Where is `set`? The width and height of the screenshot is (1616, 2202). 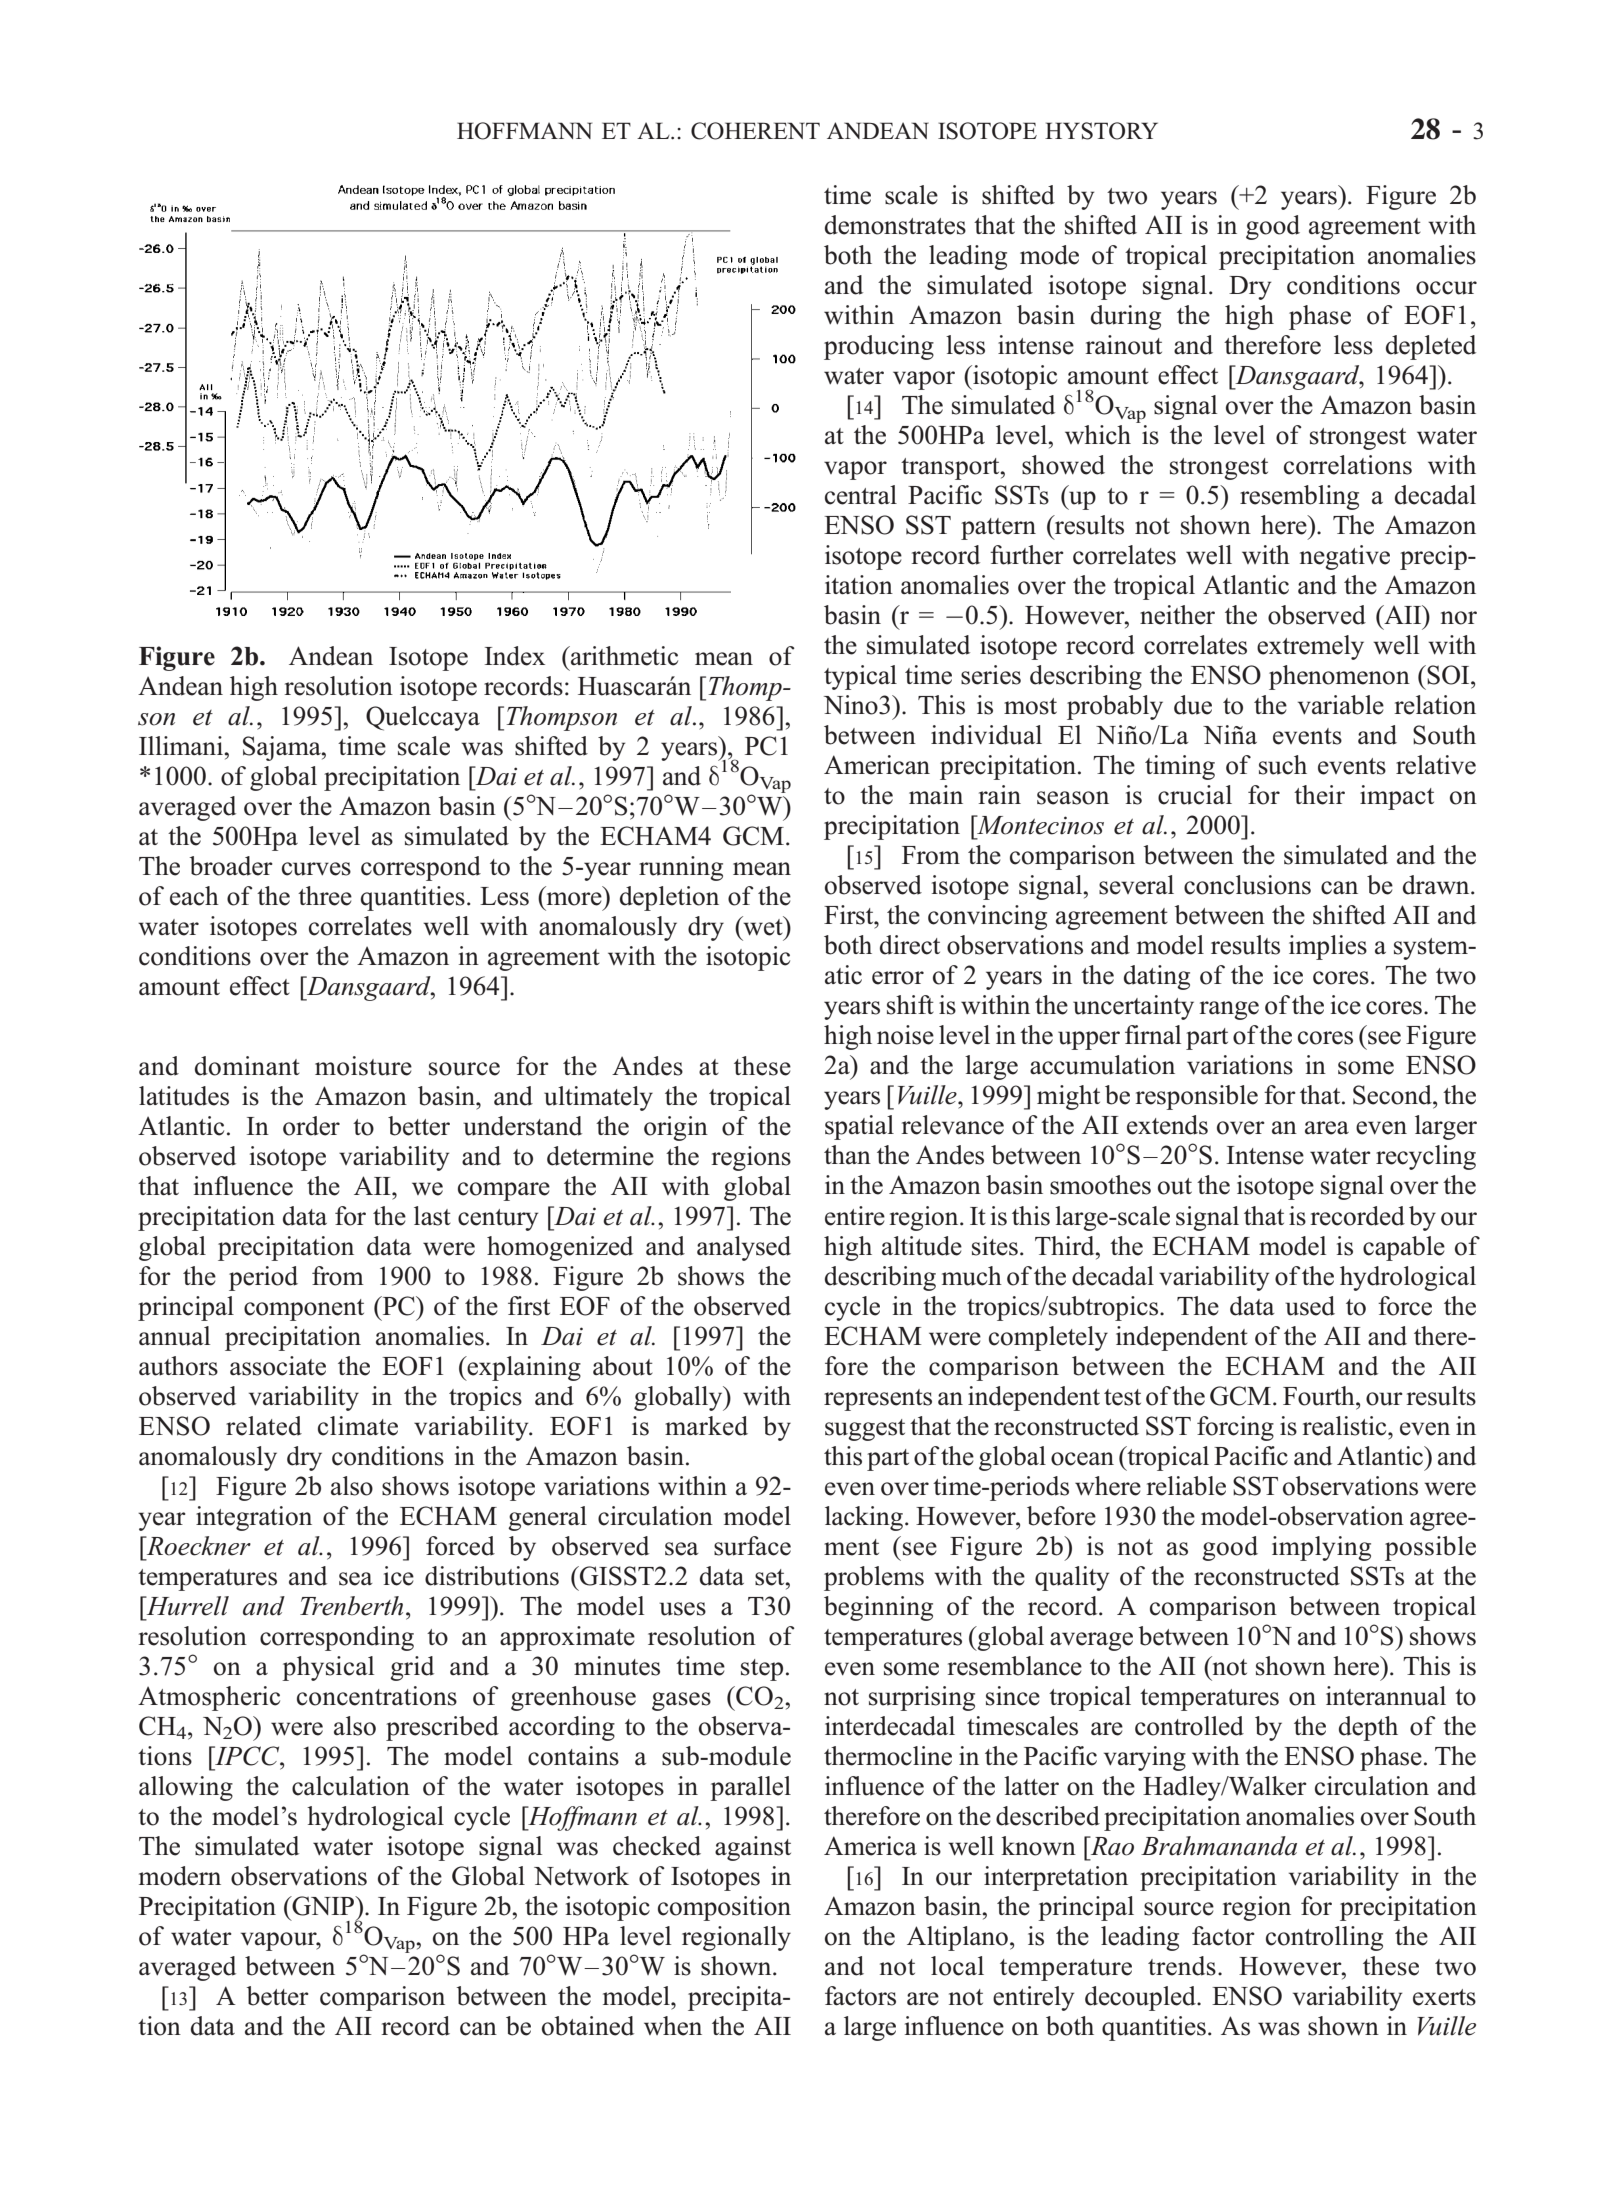
set is located at coordinates (771, 1577).
